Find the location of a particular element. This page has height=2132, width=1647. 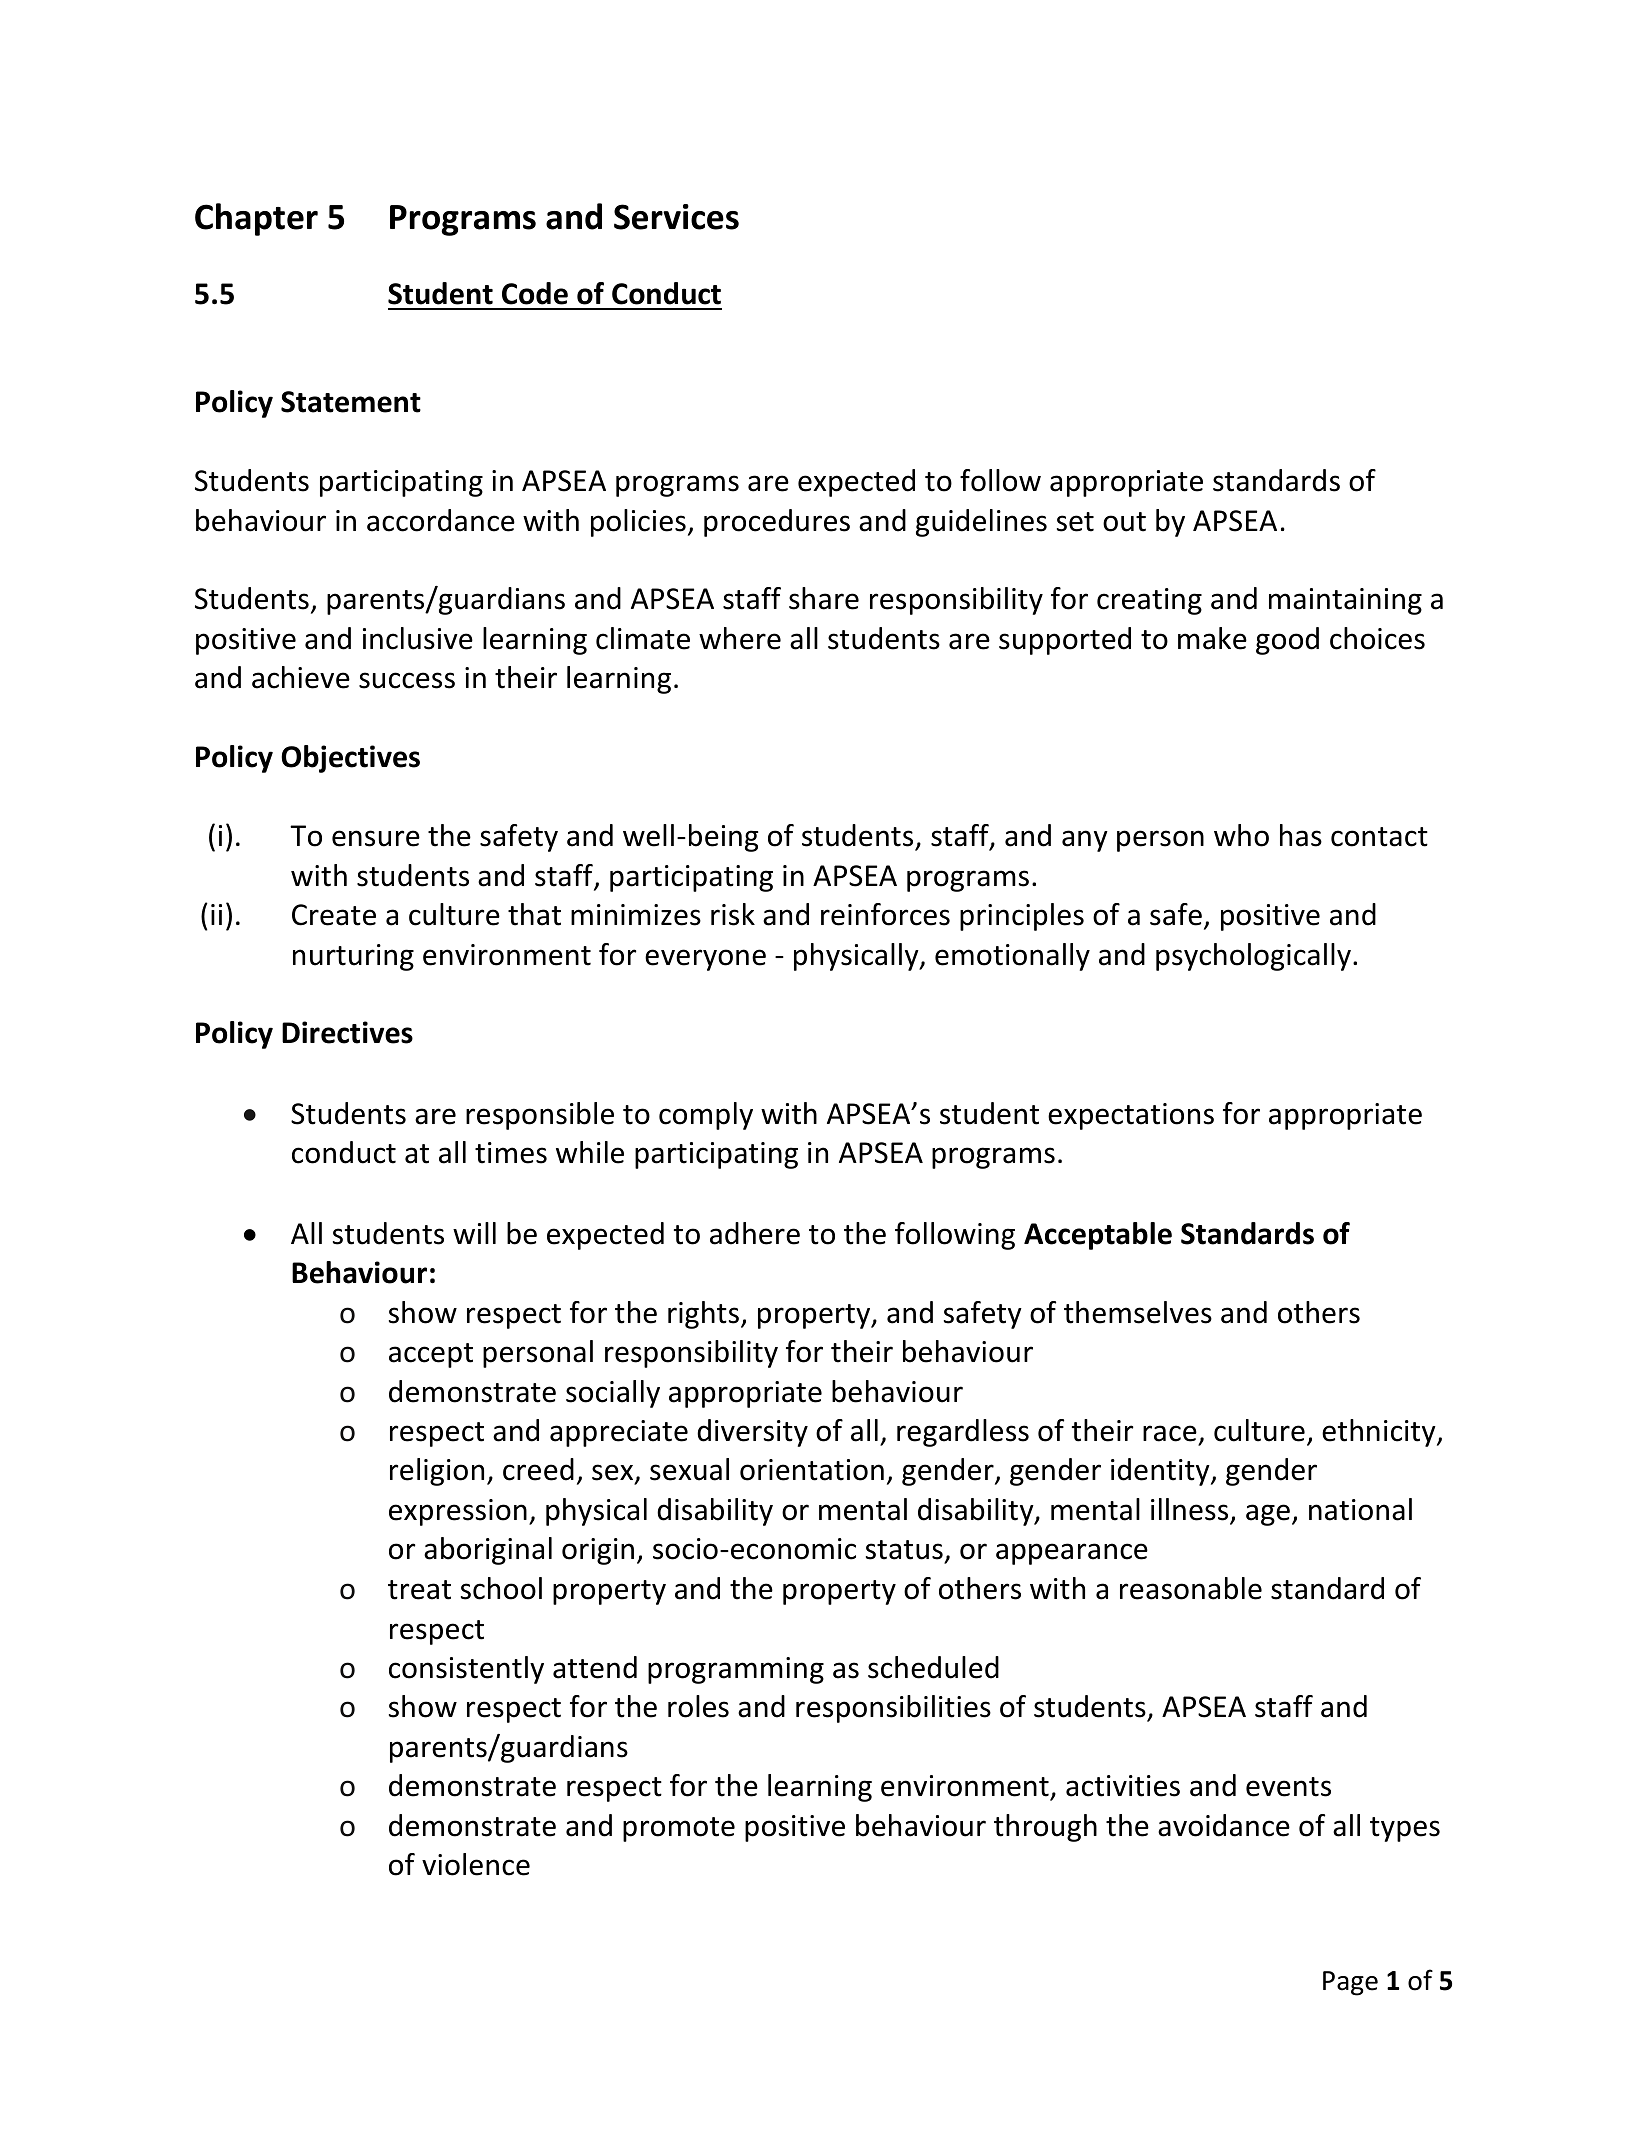

orientation is located at coordinates (812, 1470).
